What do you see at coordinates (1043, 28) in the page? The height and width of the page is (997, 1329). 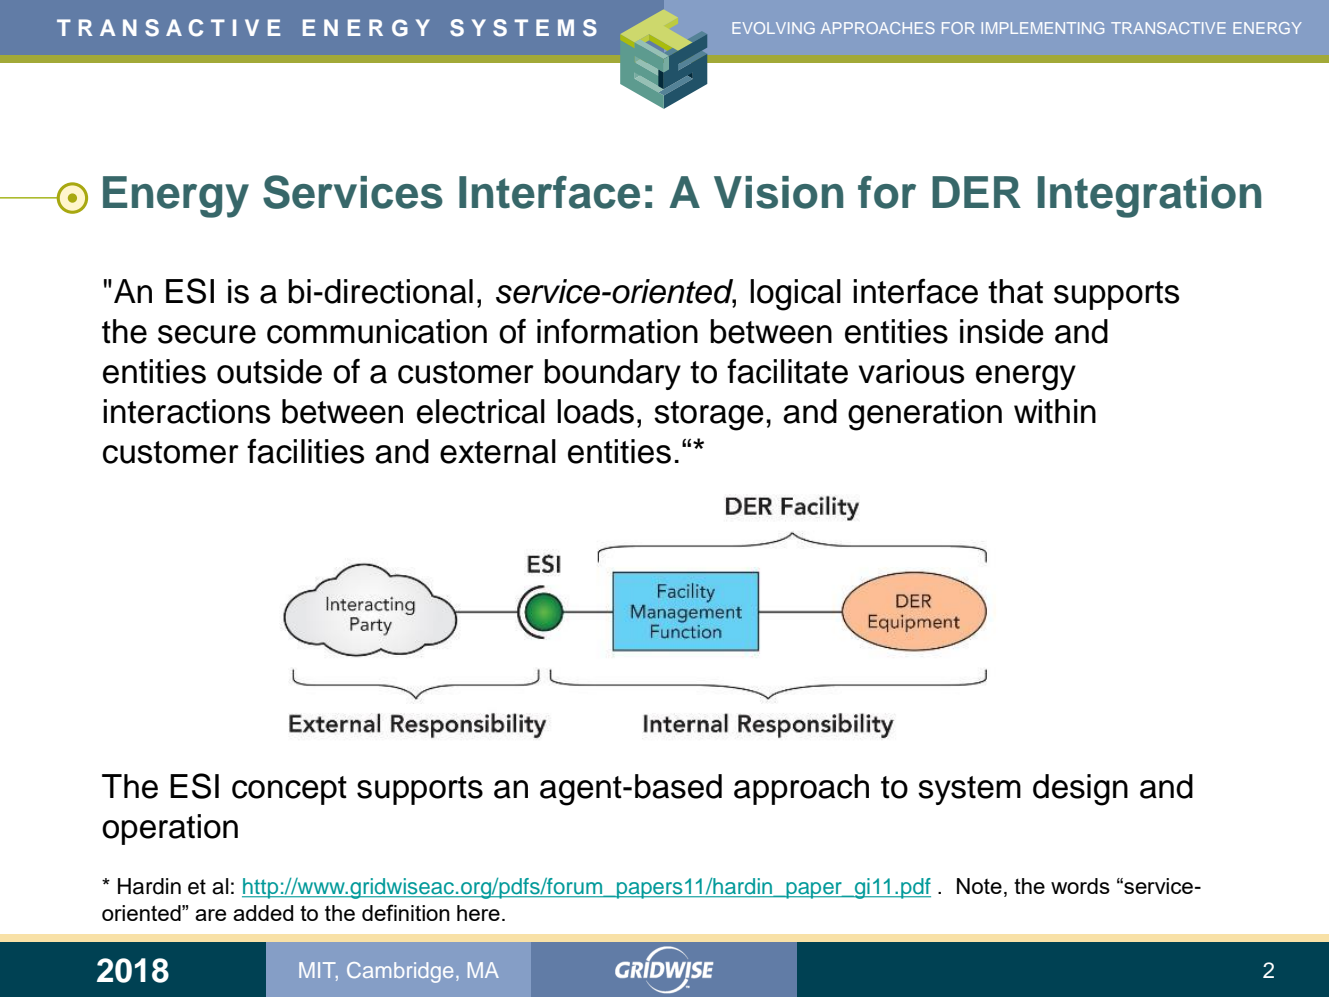 I see `IMPLEMENTING` at bounding box center [1043, 28].
